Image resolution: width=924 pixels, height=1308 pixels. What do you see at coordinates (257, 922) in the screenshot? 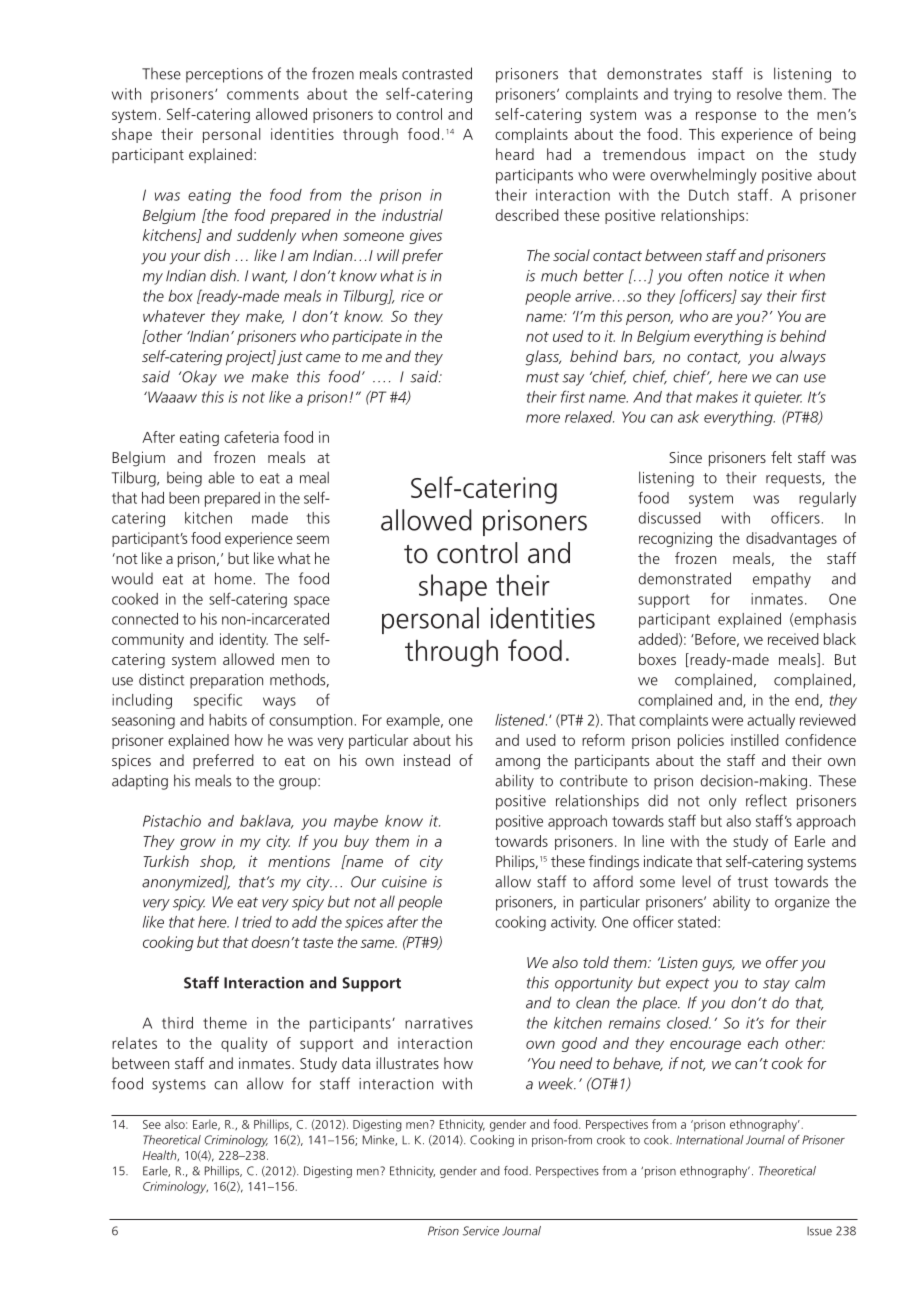
I see `tried` at bounding box center [257, 922].
